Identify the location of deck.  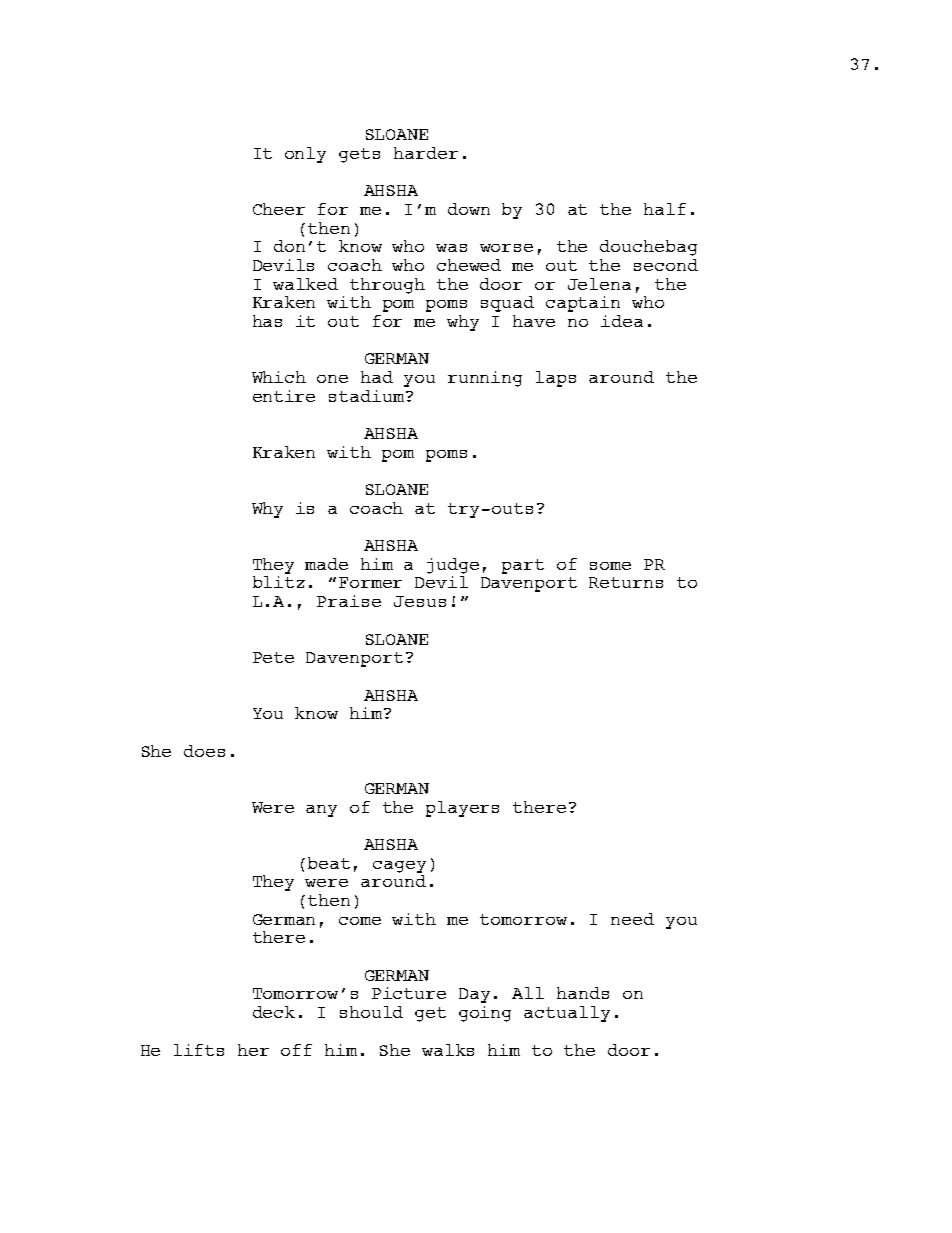
(274, 1012).
